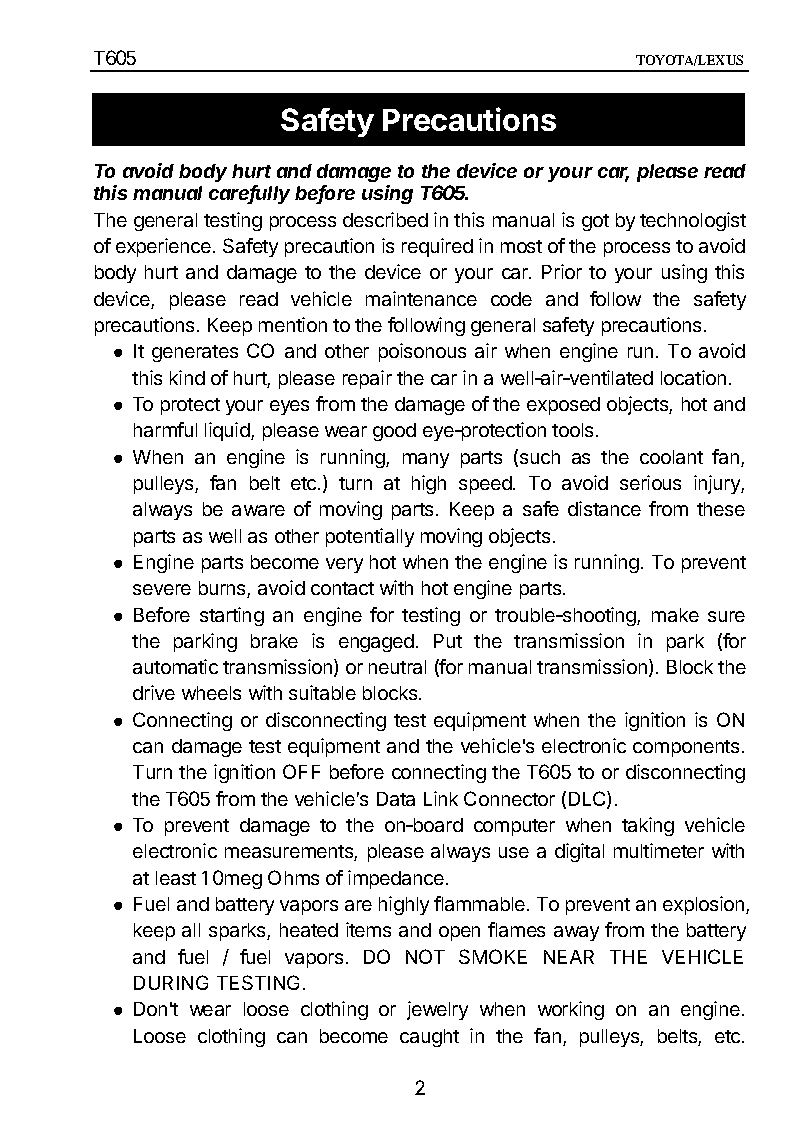 The image size is (807, 1143). What do you see at coordinates (650, 482) in the screenshot?
I see `serious` at bounding box center [650, 482].
